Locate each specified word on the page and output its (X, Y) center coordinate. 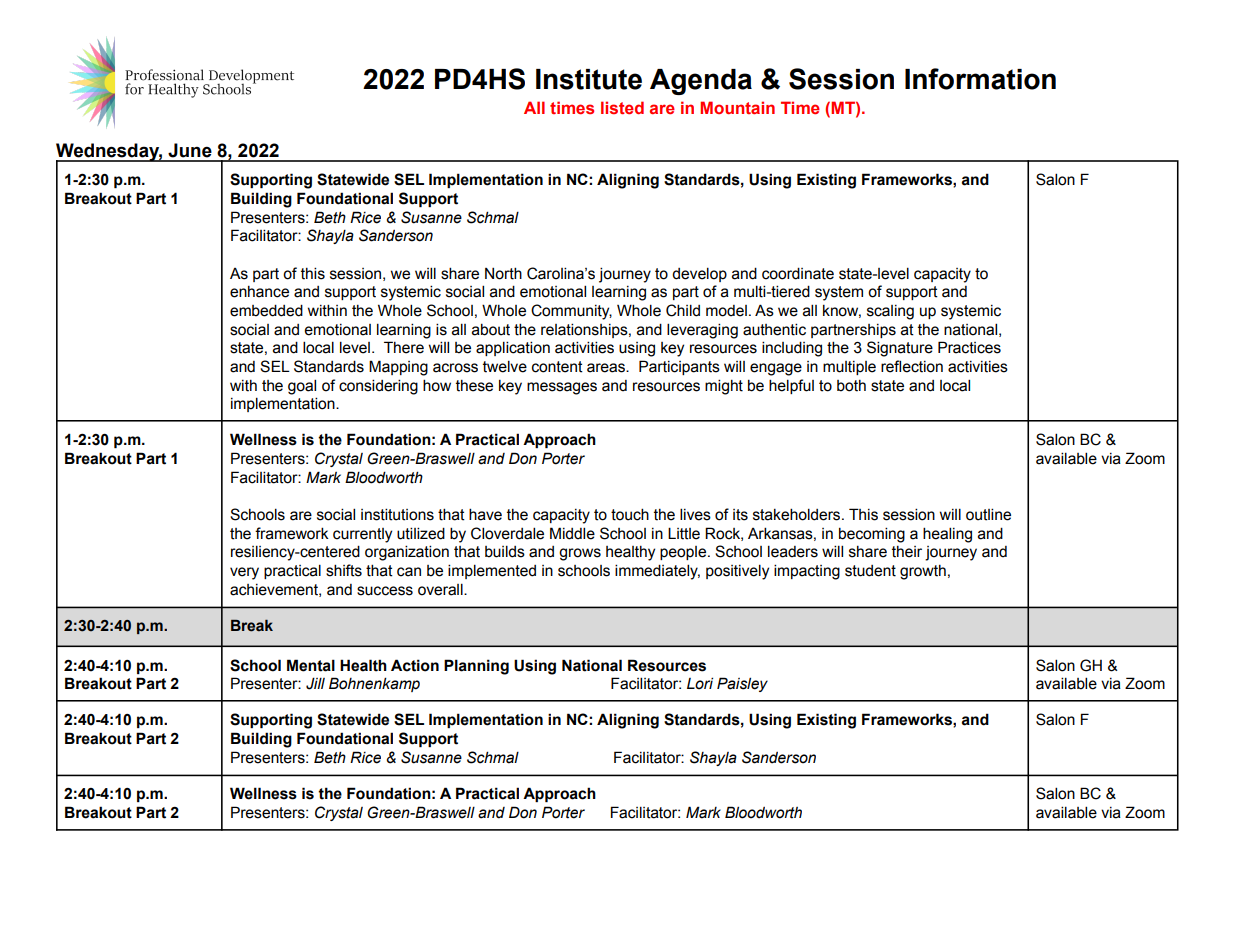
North (503, 273)
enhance (259, 292)
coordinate (798, 273)
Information (980, 79)
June (190, 150)
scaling (890, 312)
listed (622, 107)
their (907, 552)
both (851, 386)
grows (580, 554)
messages (562, 388)
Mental (311, 665)
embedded (266, 310)
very (244, 573)
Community (571, 312)
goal (302, 387)
